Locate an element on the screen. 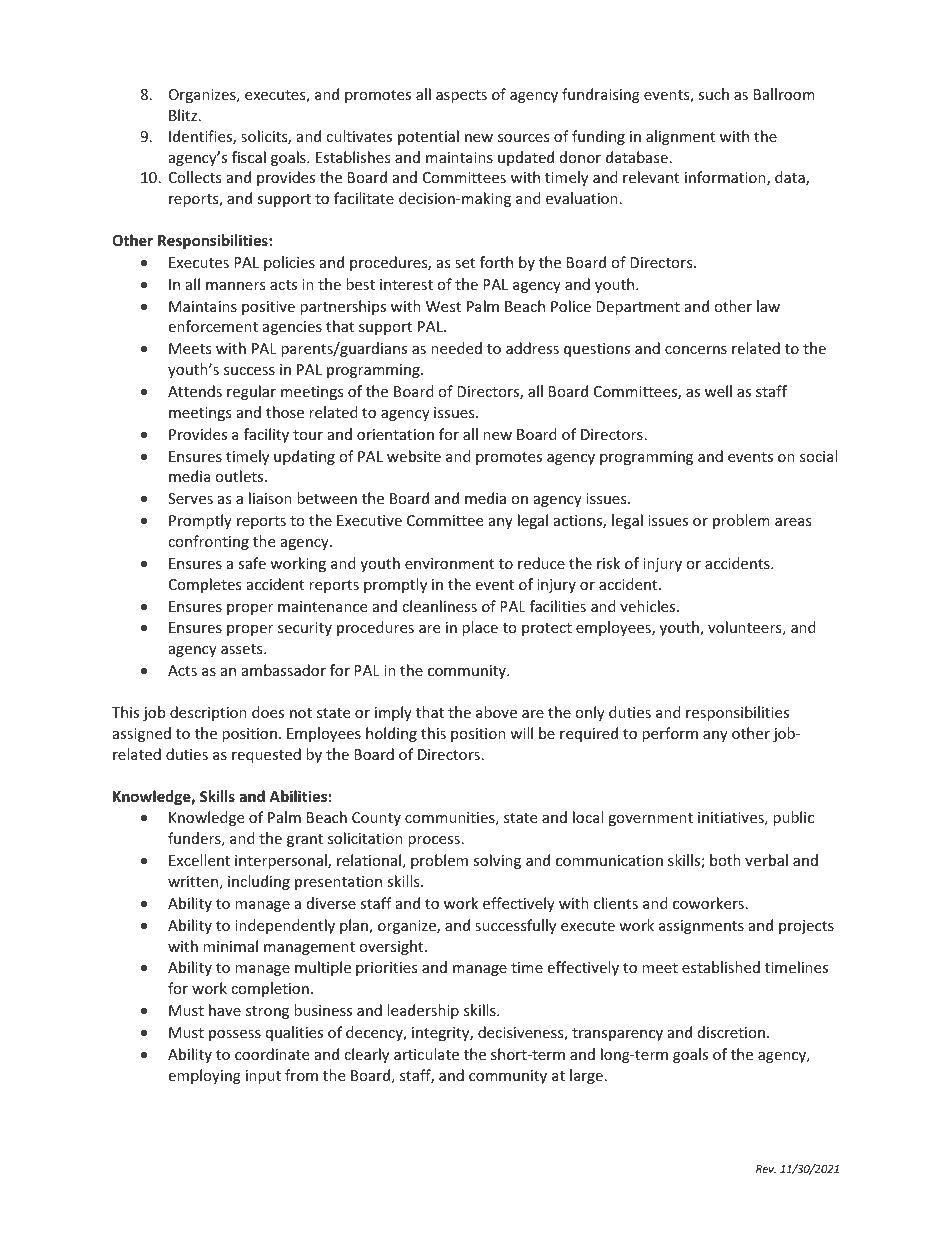 This screenshot has width=952, height=1233. vehicles is located at coordinates (649, 606).
